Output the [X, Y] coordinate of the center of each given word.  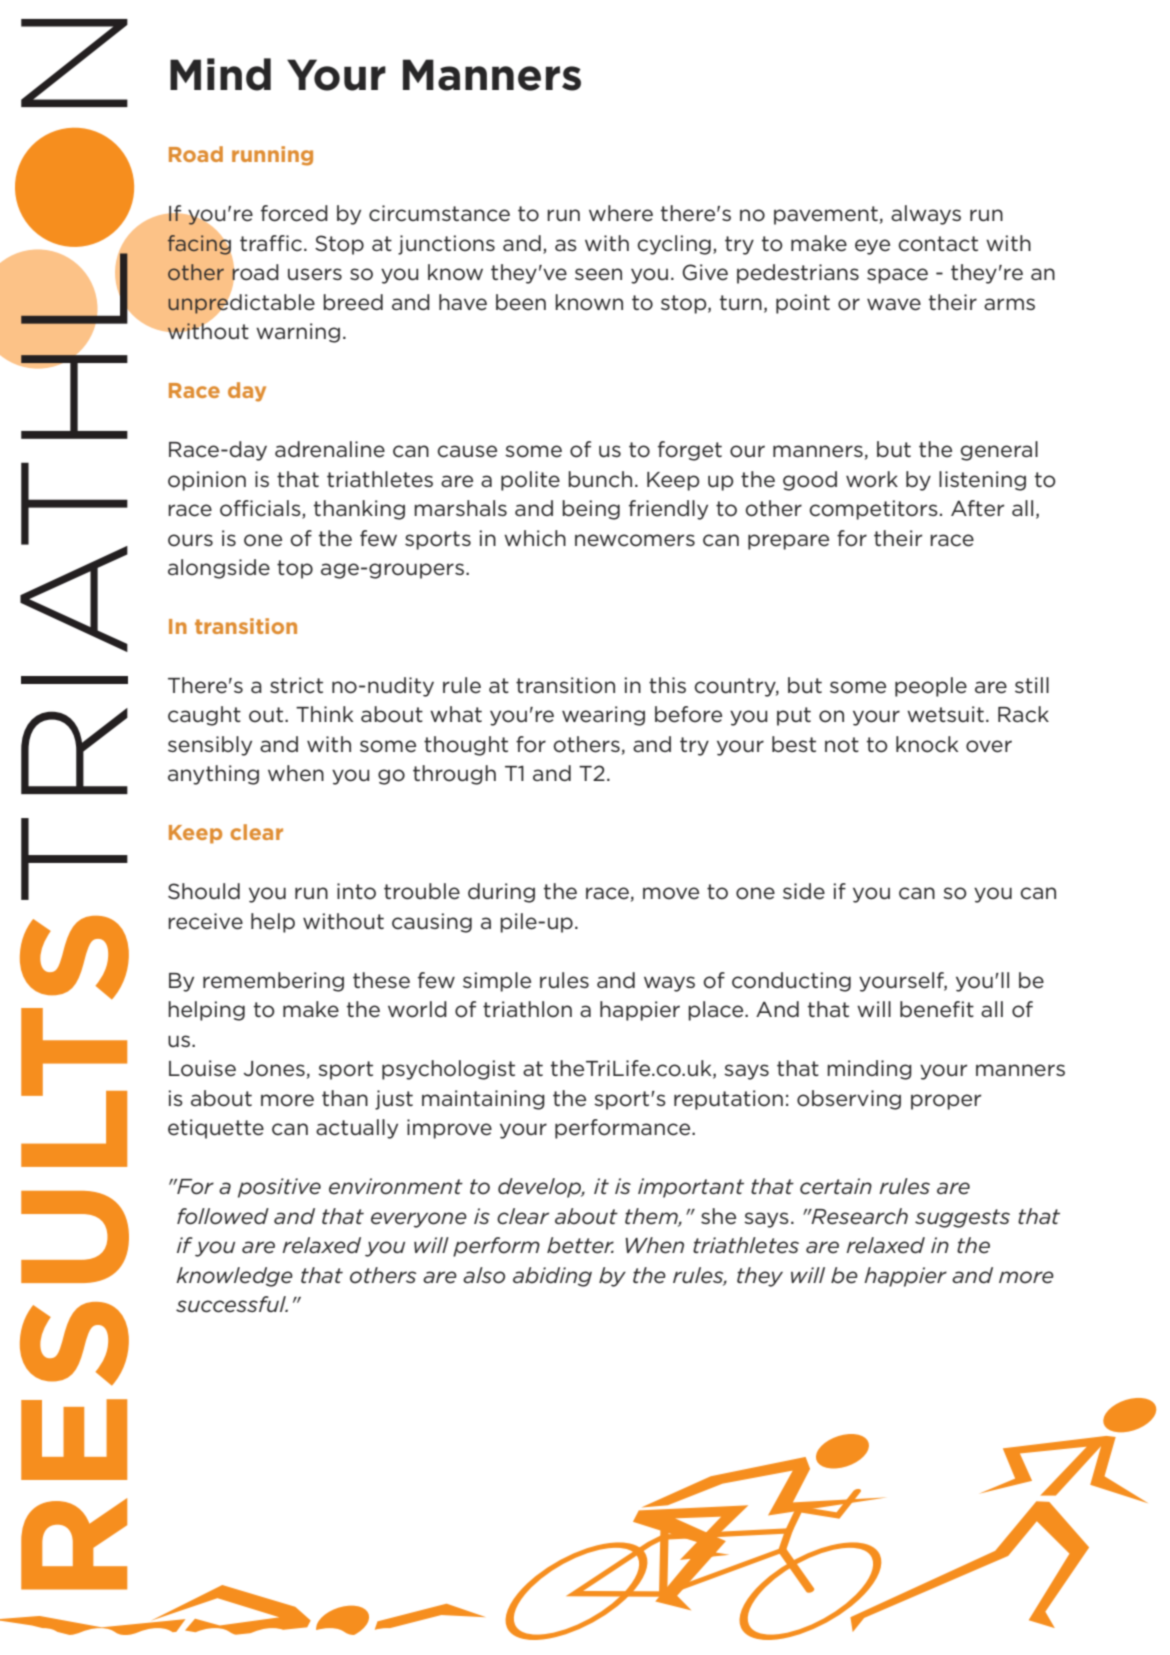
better [580, 1245]
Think [324, 714]
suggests [962, 1218]
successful [232, 1304]
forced [294, 213]
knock [927, 744]
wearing [603, 716]
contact [938, 244]
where [621, 213]
